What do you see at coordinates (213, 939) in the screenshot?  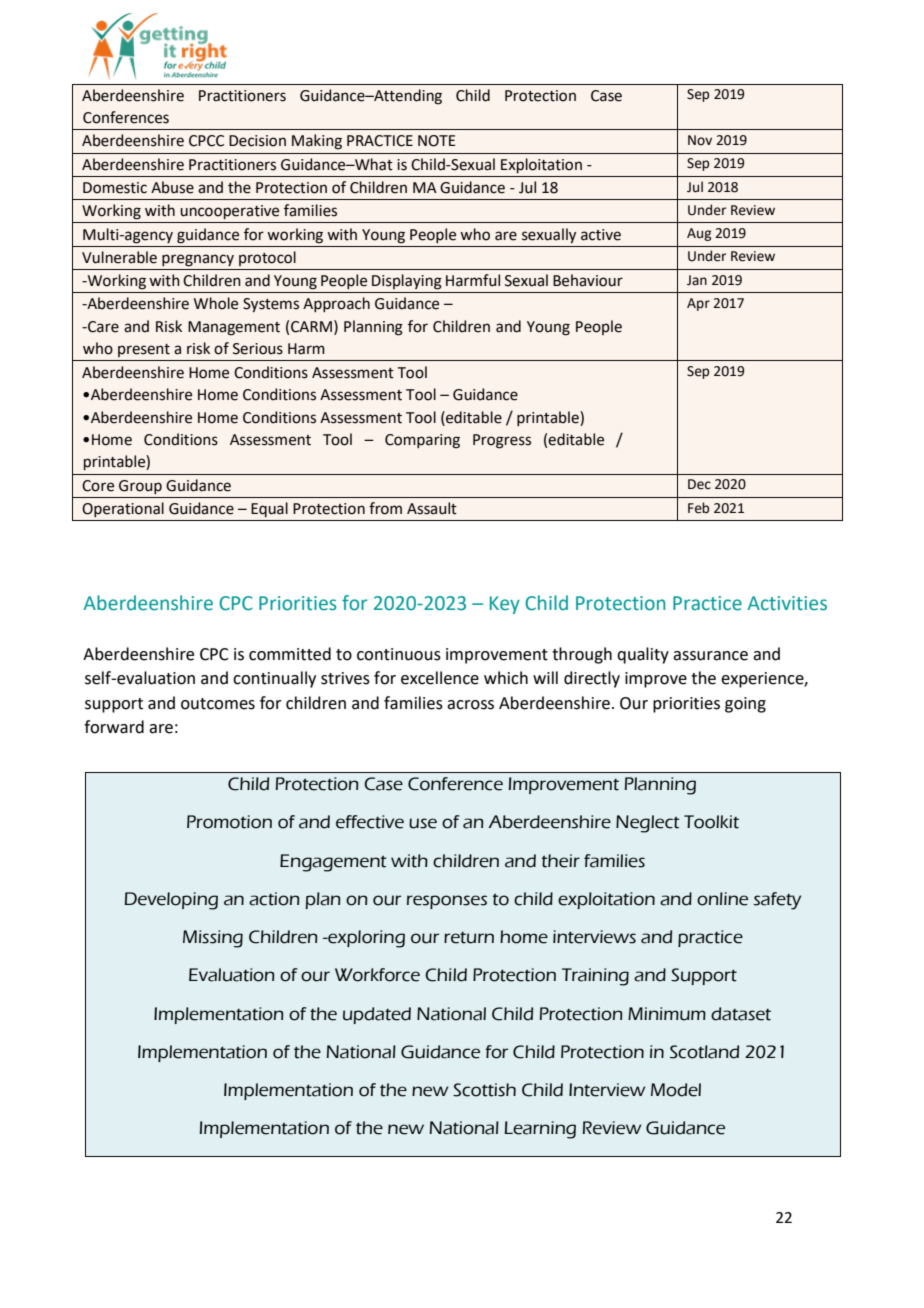 I see `Missing` at bounding box center [213, 939].
